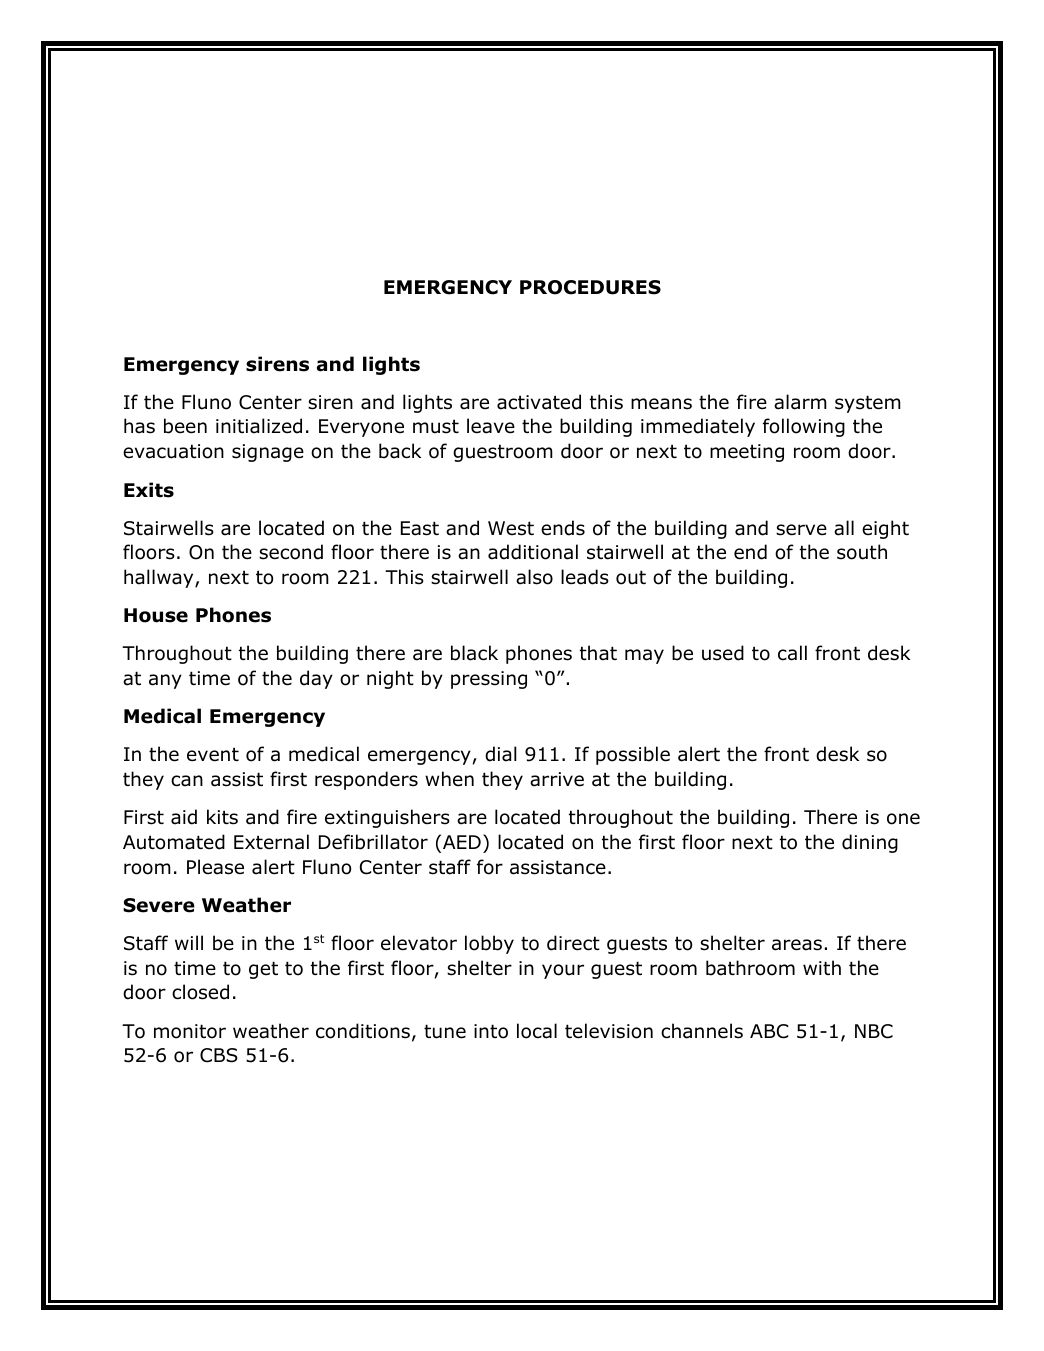  I want to click on areas, so click(797, 945).
